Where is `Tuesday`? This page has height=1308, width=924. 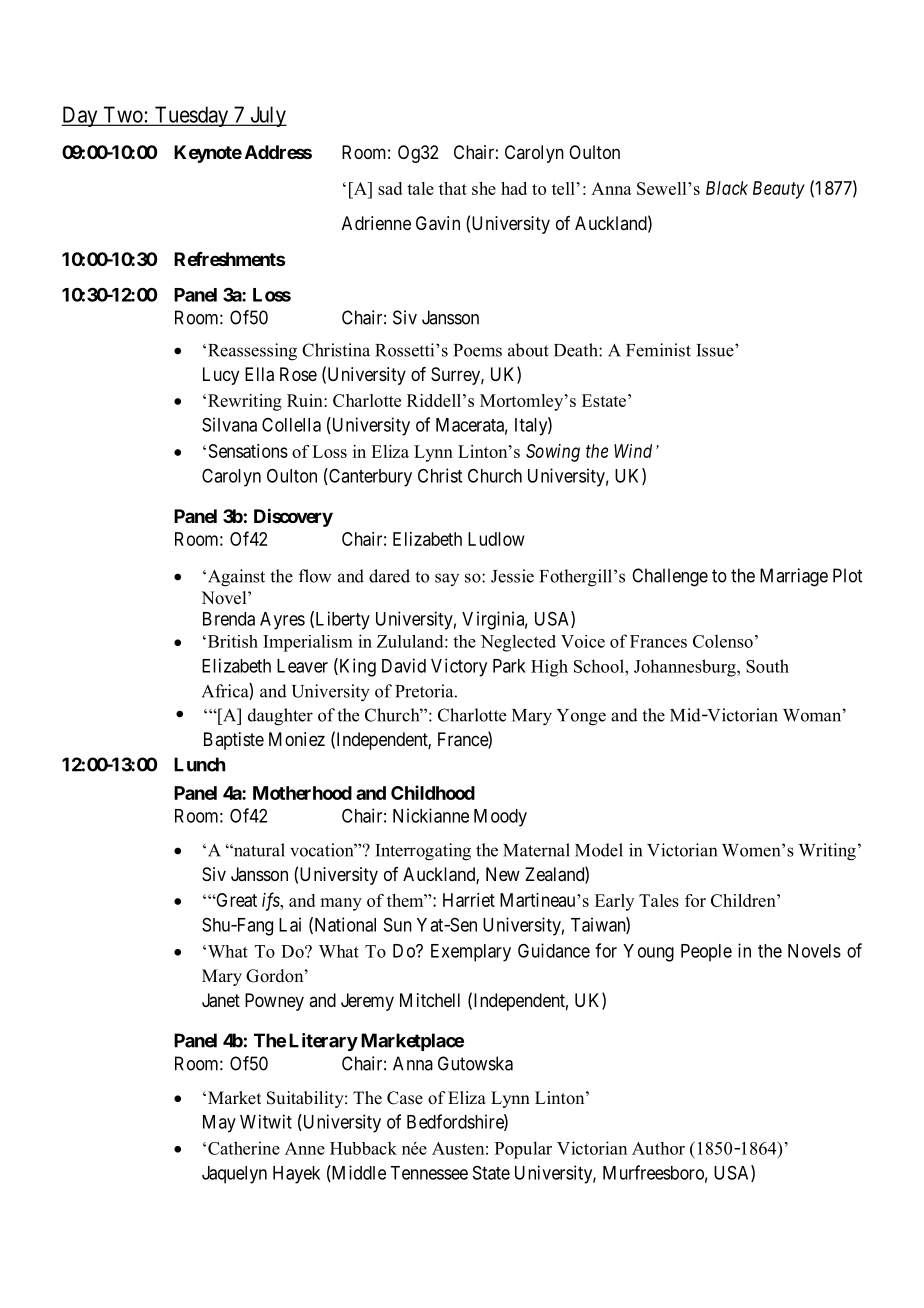
Tuesday is located at coordinates (191, 116).
